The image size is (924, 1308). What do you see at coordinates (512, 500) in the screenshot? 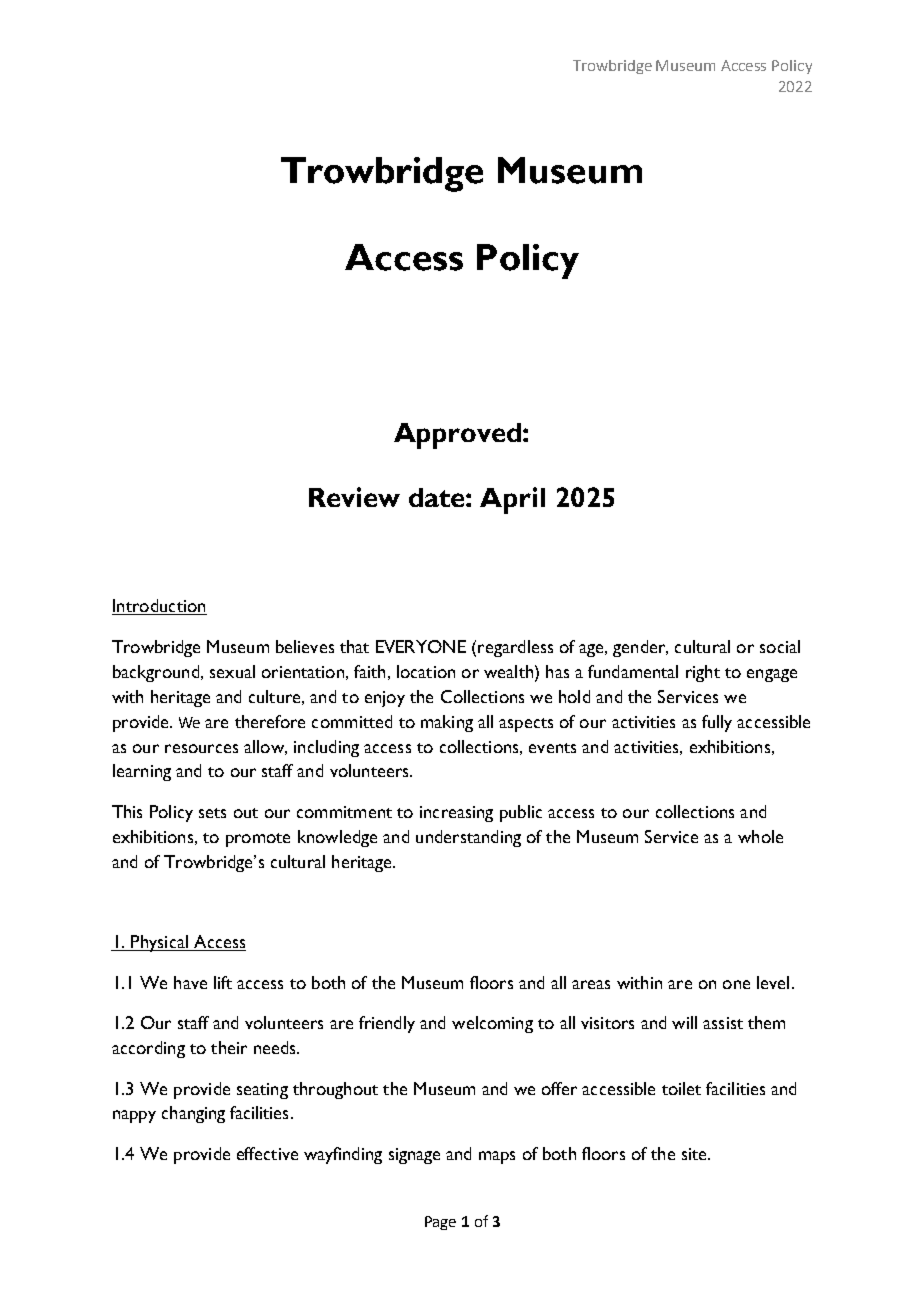
I see `April` at bounding box center [512, 500].
